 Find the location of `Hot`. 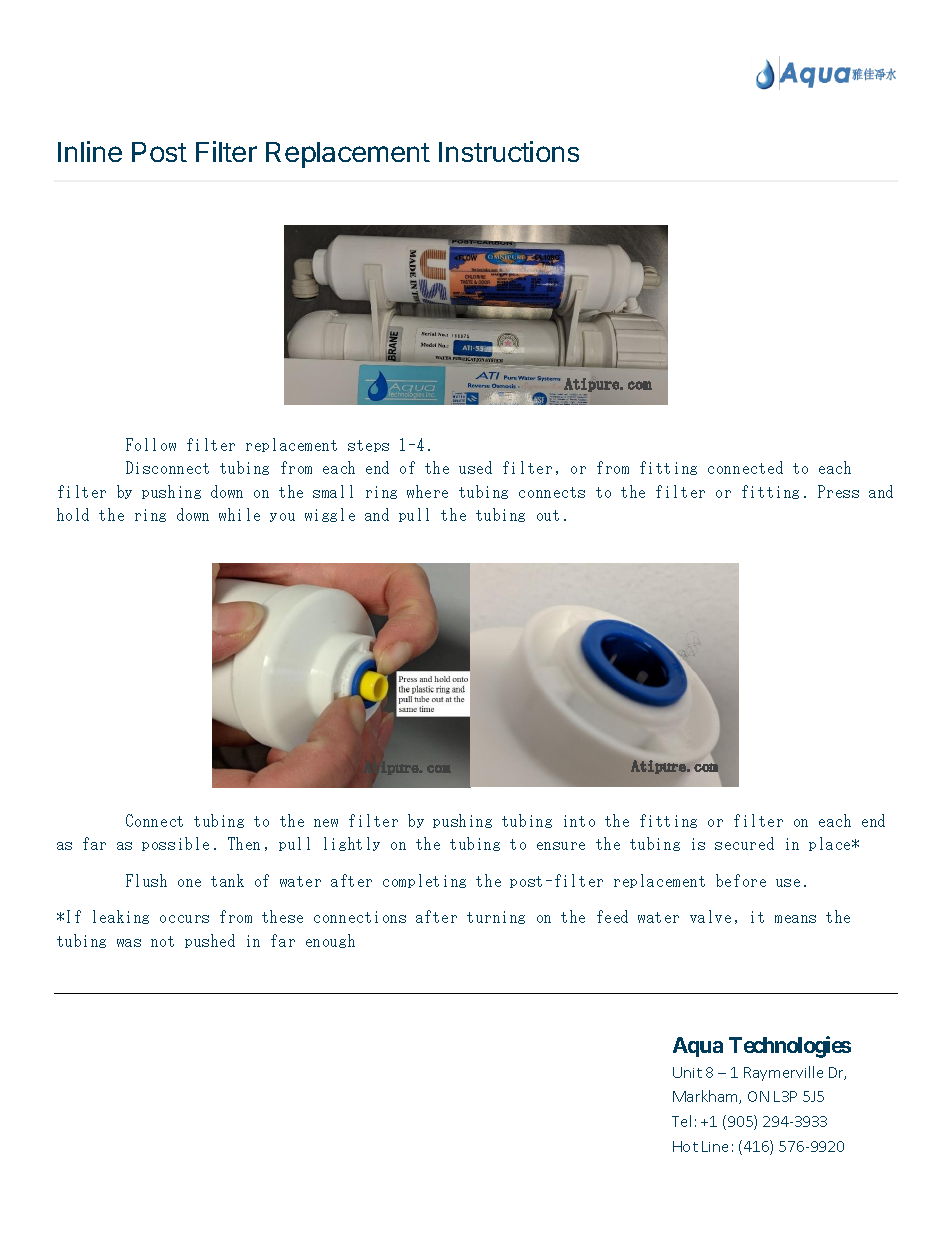

Hot is located at coordinates (685, 1146).
